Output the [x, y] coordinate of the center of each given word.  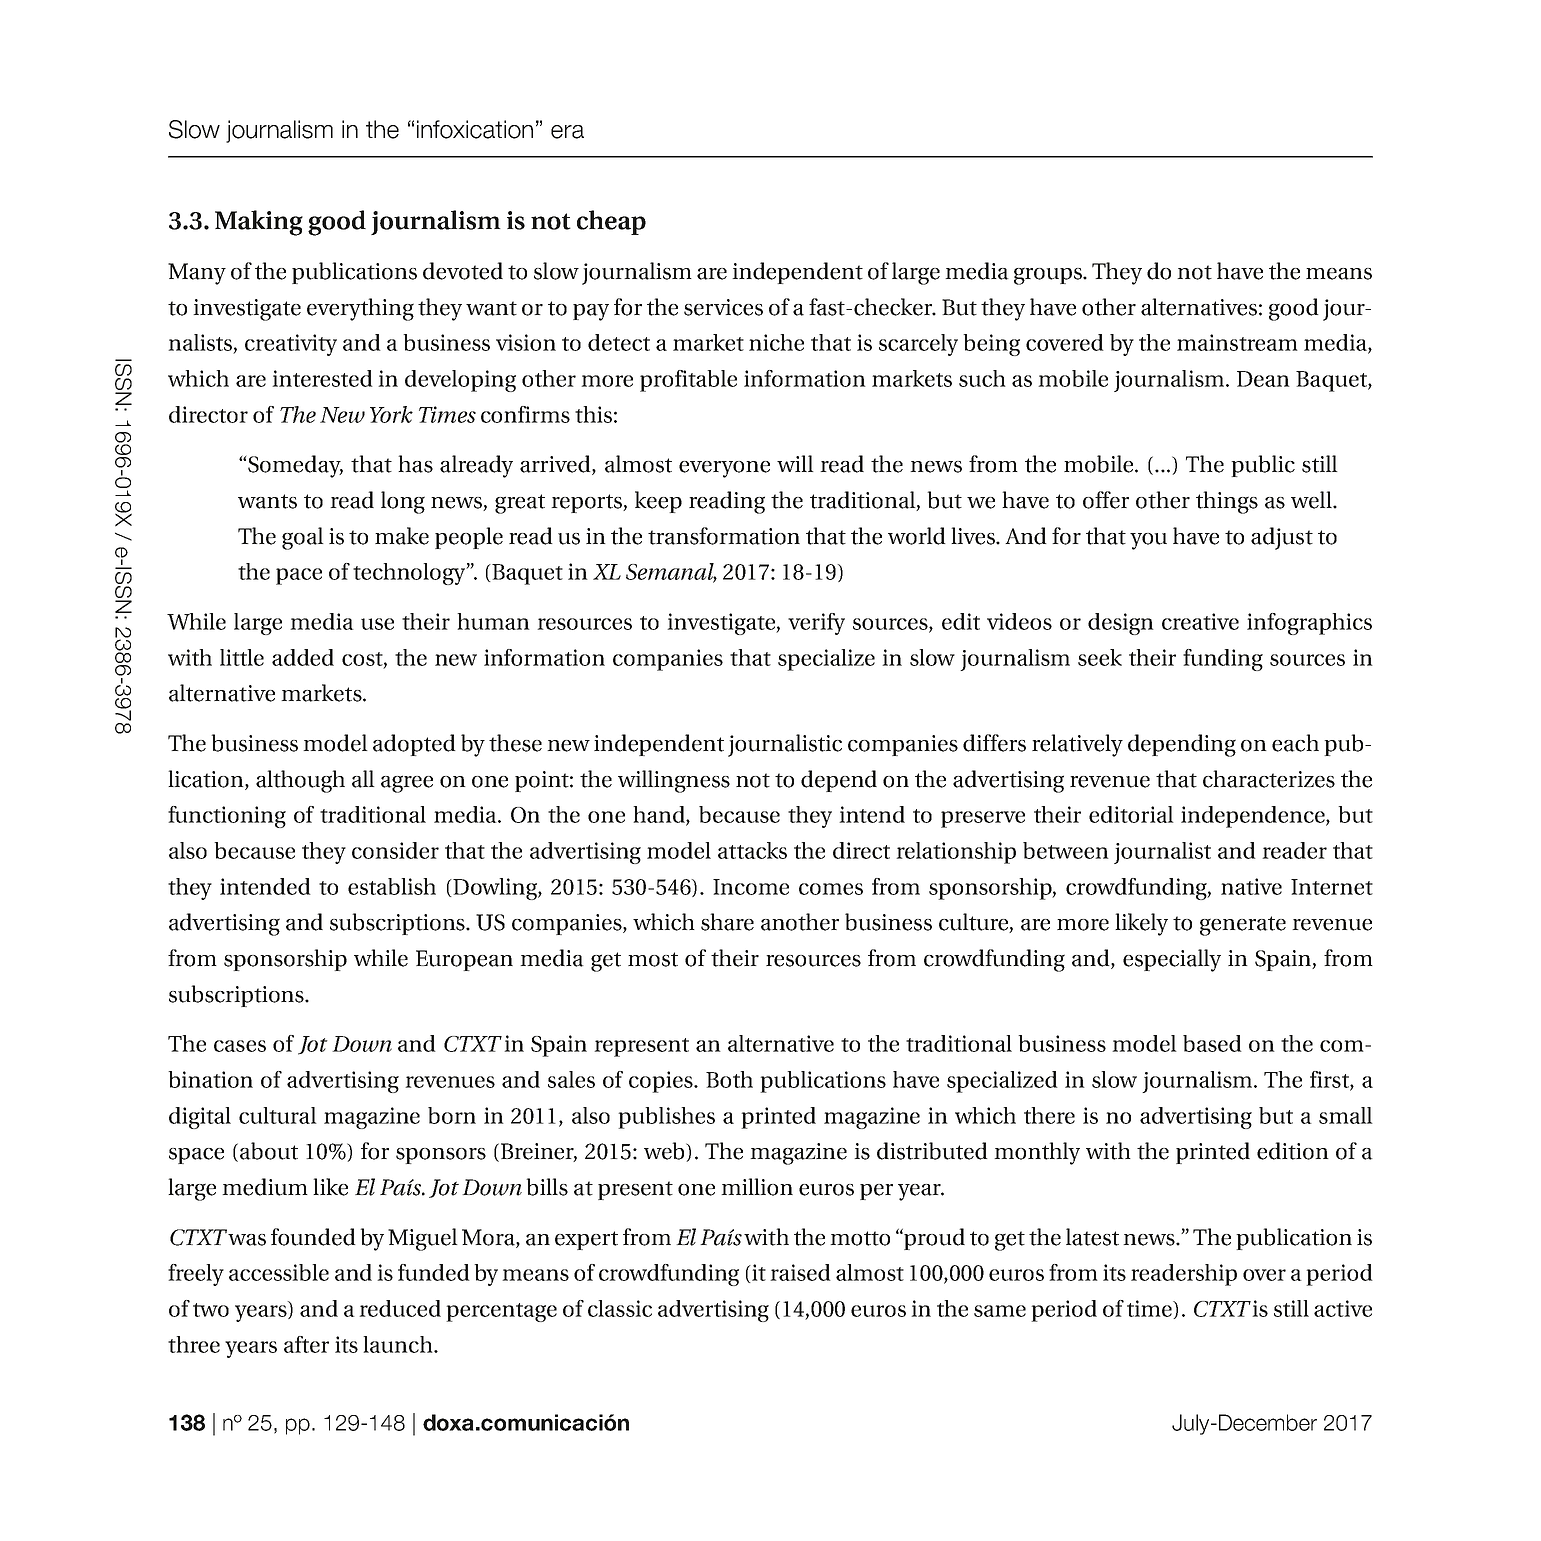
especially [1172, 960]
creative [1200, 621]
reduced [400, 1308]
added [303, 657]
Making [259, 223]
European [464, 960]
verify [816, 624]
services [723, 307]
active [1343, 1308]
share [727, 922]
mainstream [1237, 342]
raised [800, 1272]
